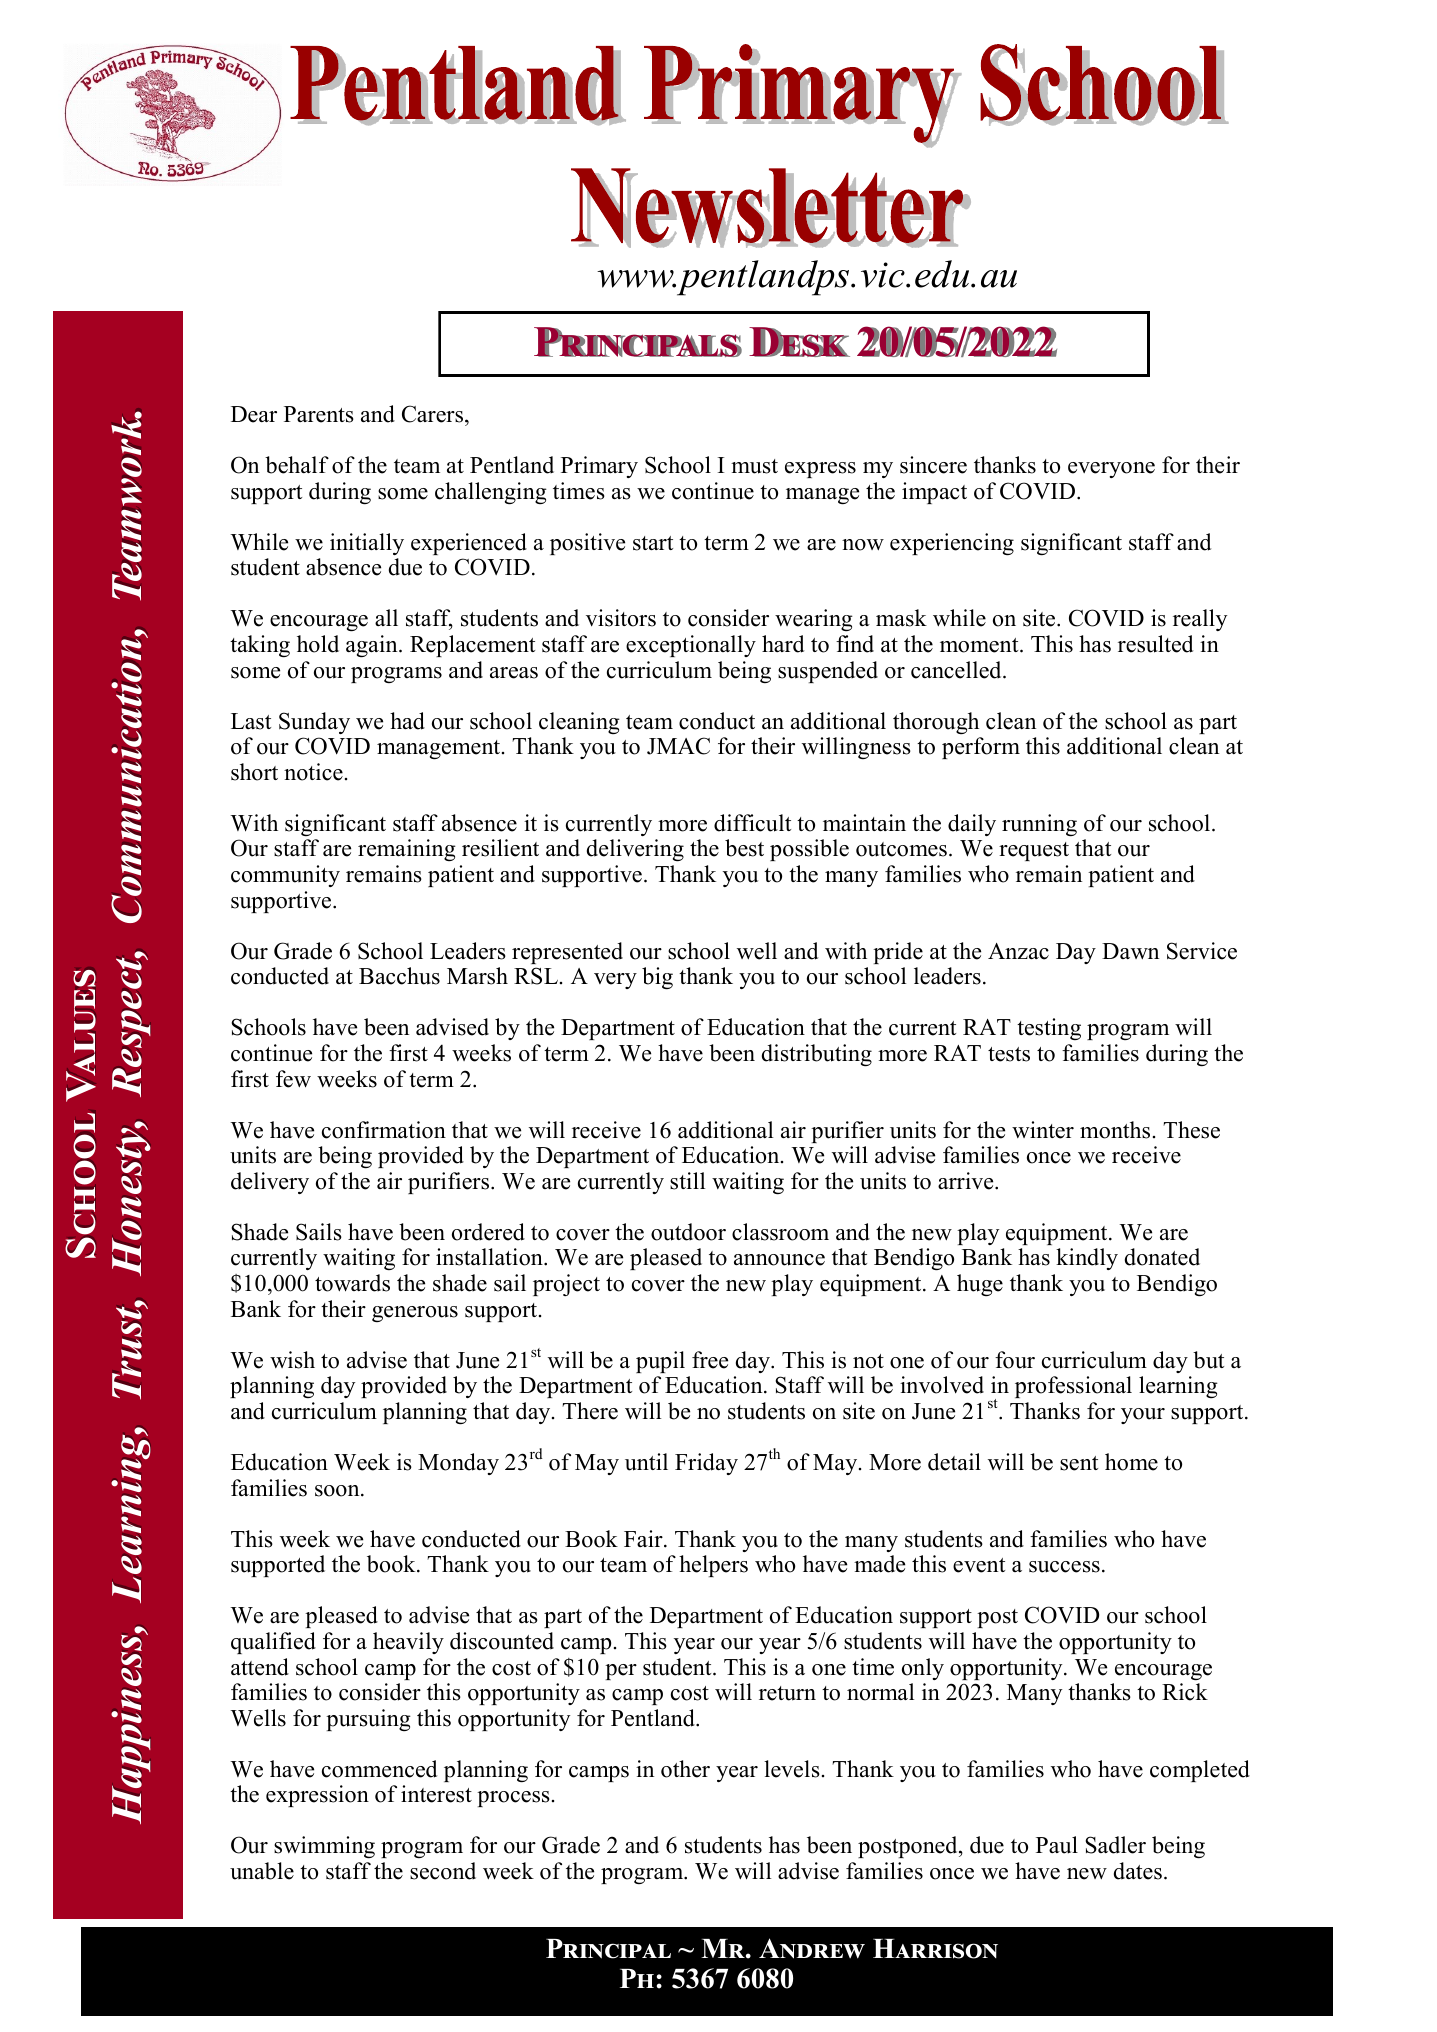 The image size is (1437, 2032). What do you see at coordinates (687, 1181) in the page?
I see `still` at bounding box center [687, 1181].
